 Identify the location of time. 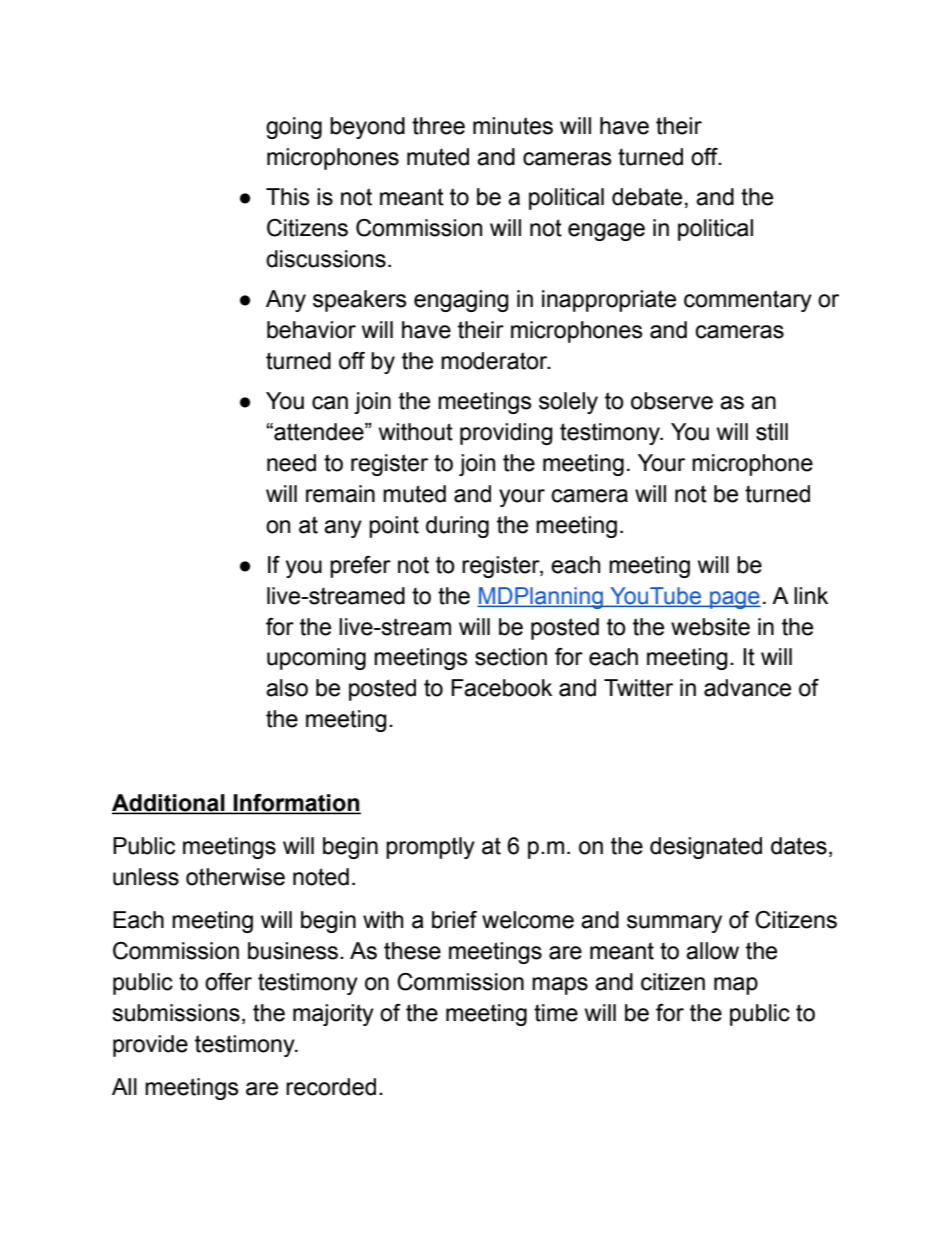
(556, 1013).
